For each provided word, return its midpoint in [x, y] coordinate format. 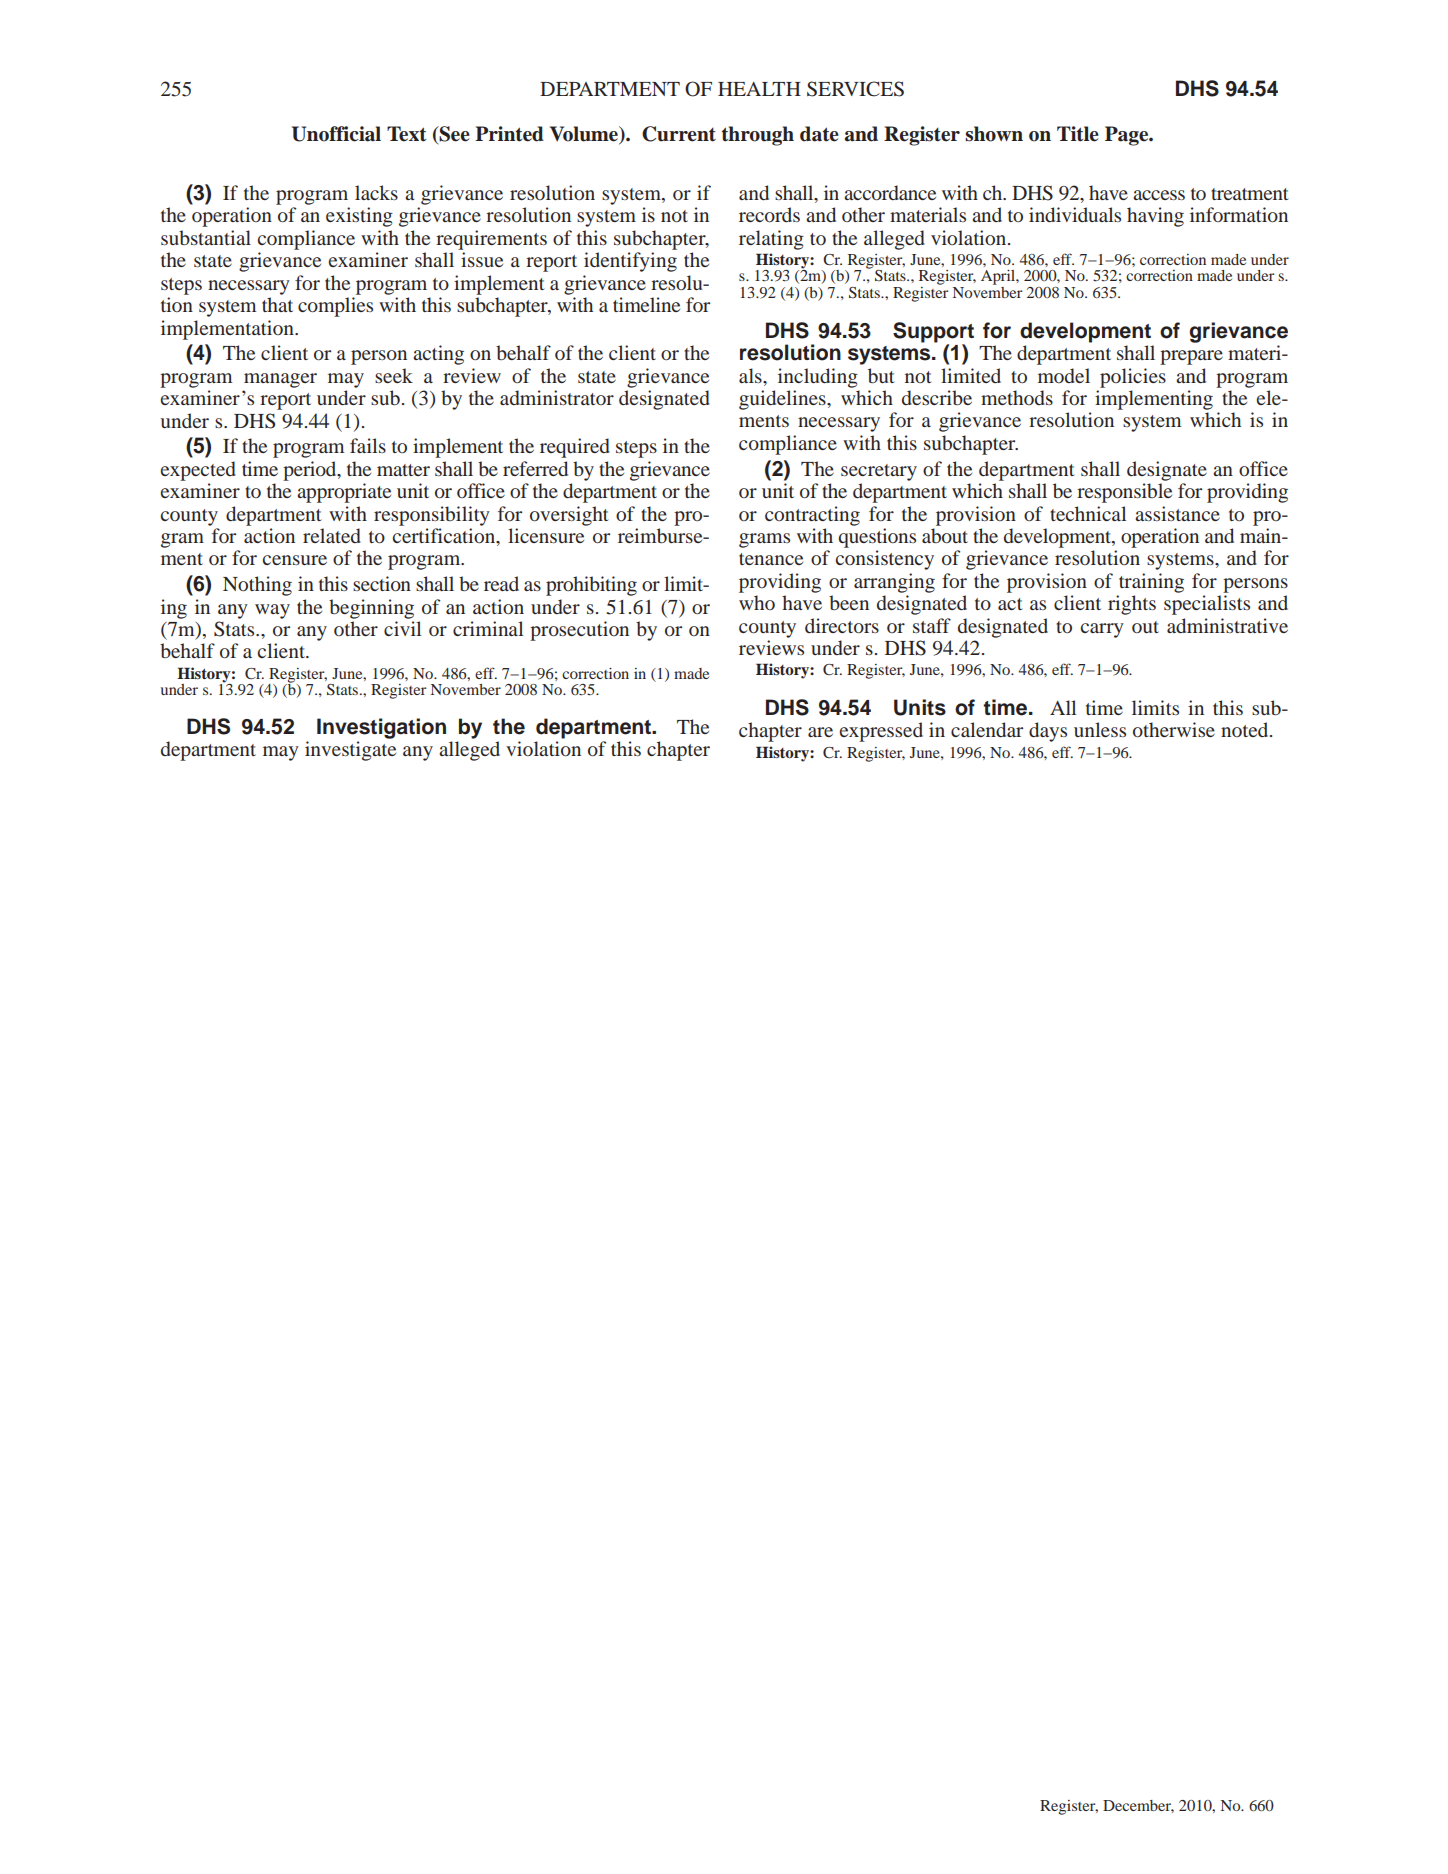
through [757, 136]
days [1048, 732]
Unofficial [336, 134]
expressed [881, 732]
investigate [350, 751]
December [1138, 1806]
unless [1100, 729]
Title [1078, 134]
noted [1246, 729]
